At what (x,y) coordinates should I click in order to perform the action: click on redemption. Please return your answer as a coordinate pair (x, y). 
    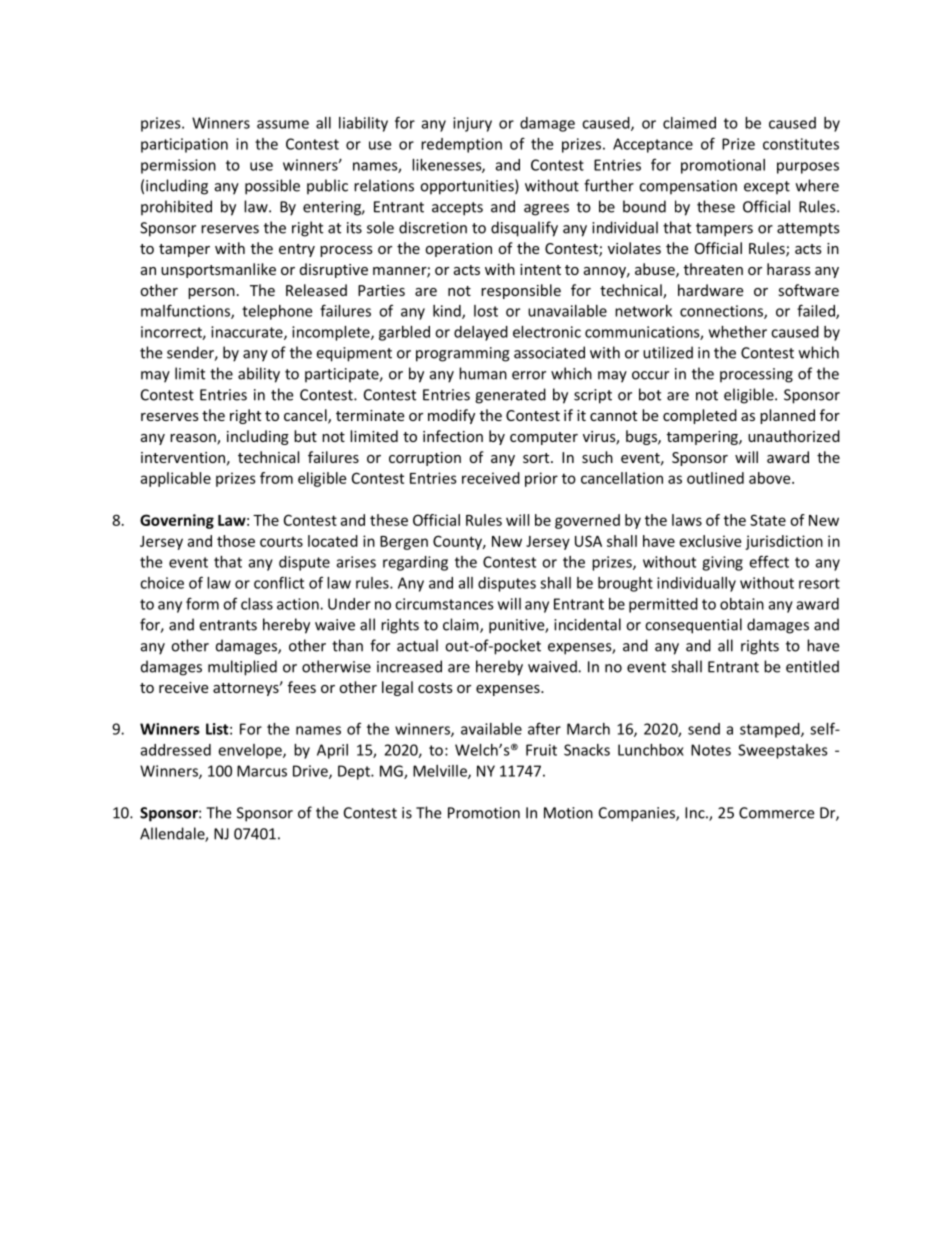
    Looking at the image, I should click on (461, 145).
